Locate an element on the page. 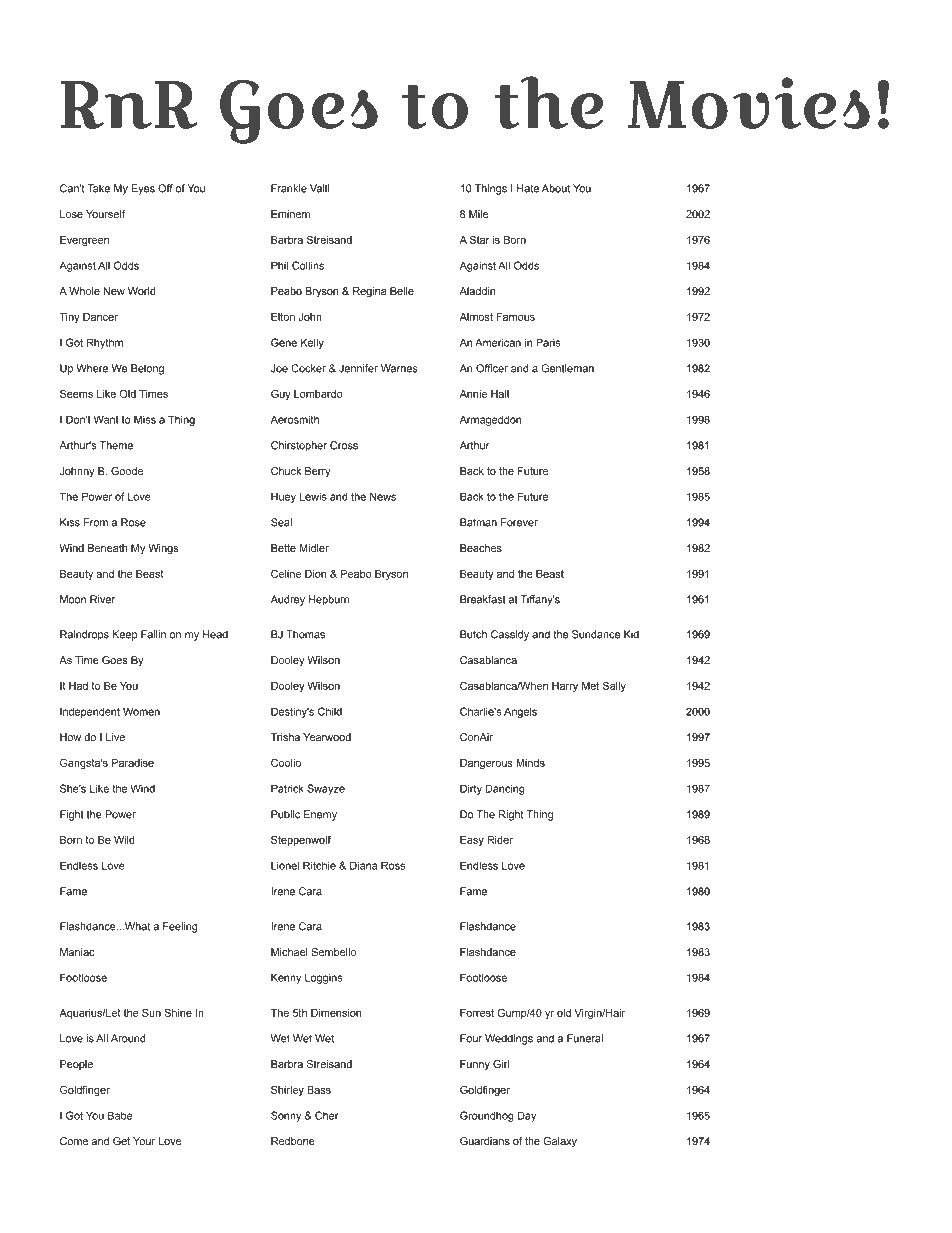 The image size is (952, 1233). Diana is located at coordinates (363, 865).
